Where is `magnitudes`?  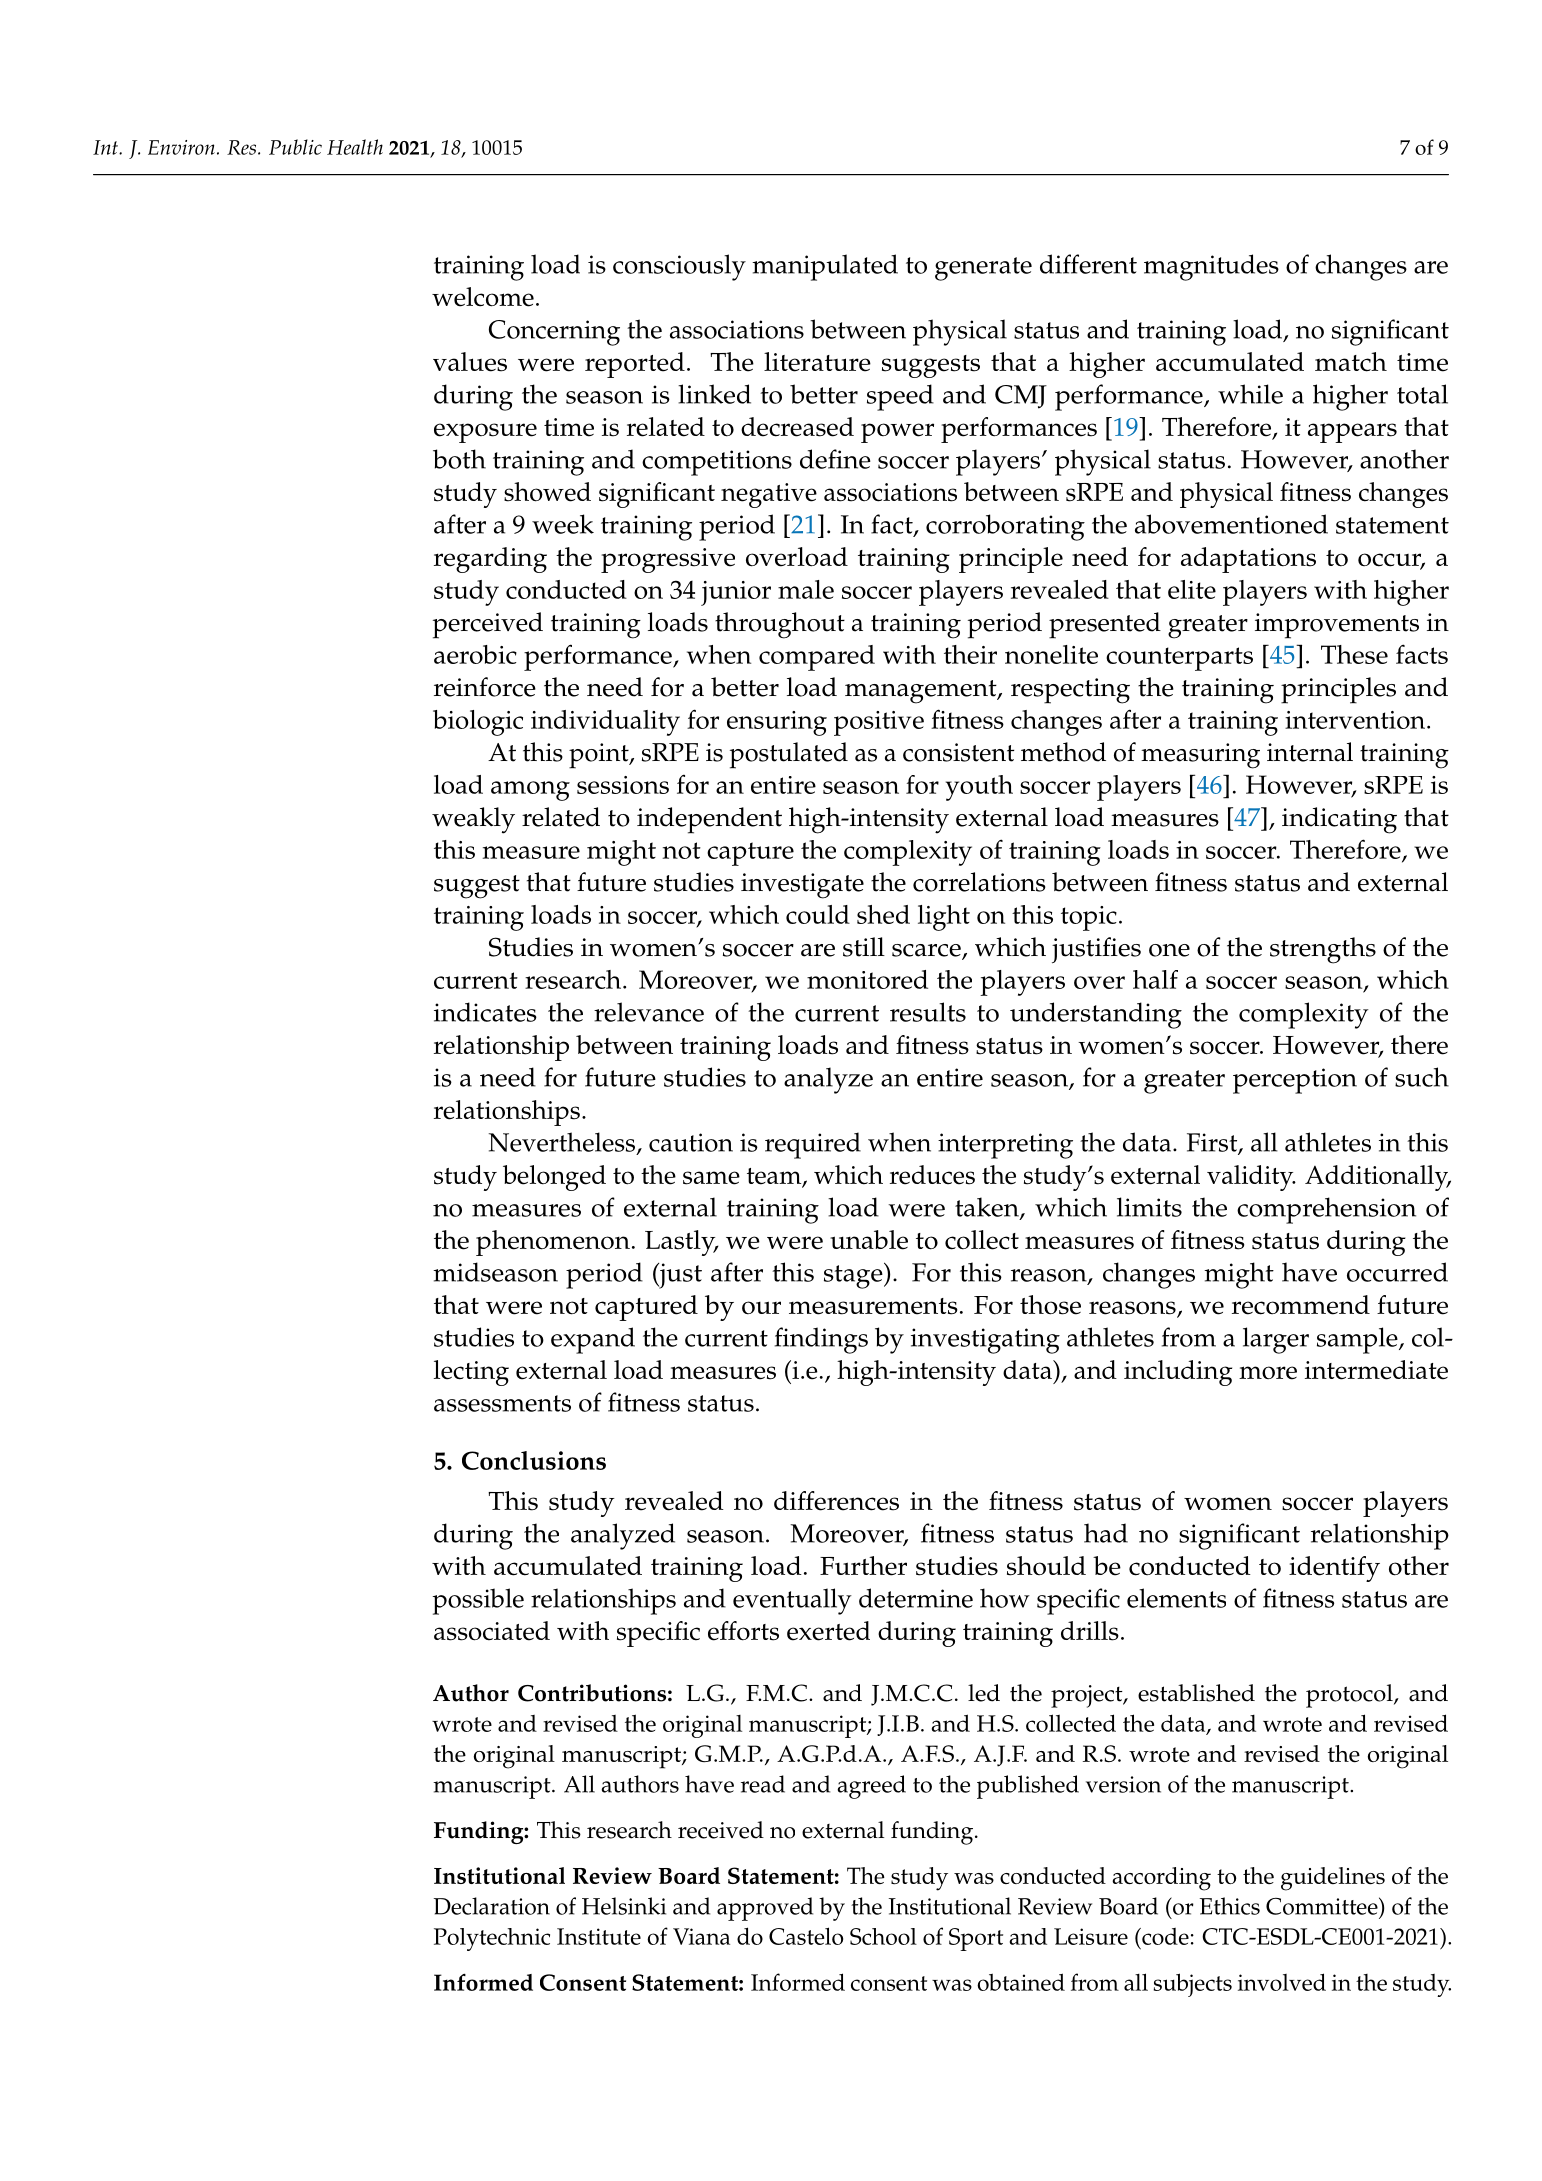 magnitudes is located at coordinates (1211, 267).
